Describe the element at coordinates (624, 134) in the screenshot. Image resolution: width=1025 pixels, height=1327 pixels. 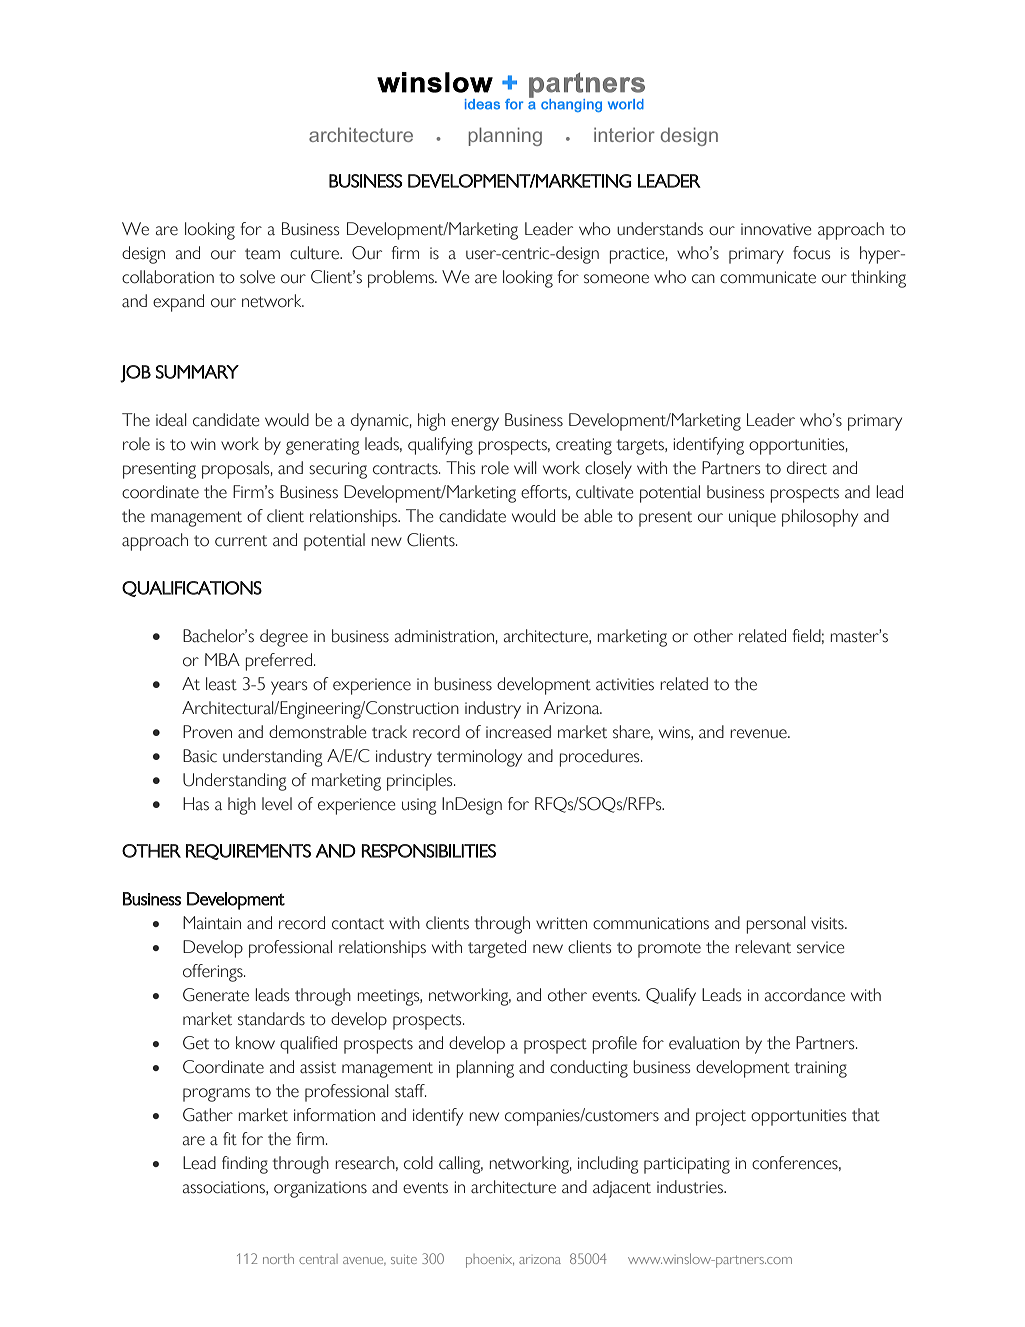
I see `interior` at that location.
